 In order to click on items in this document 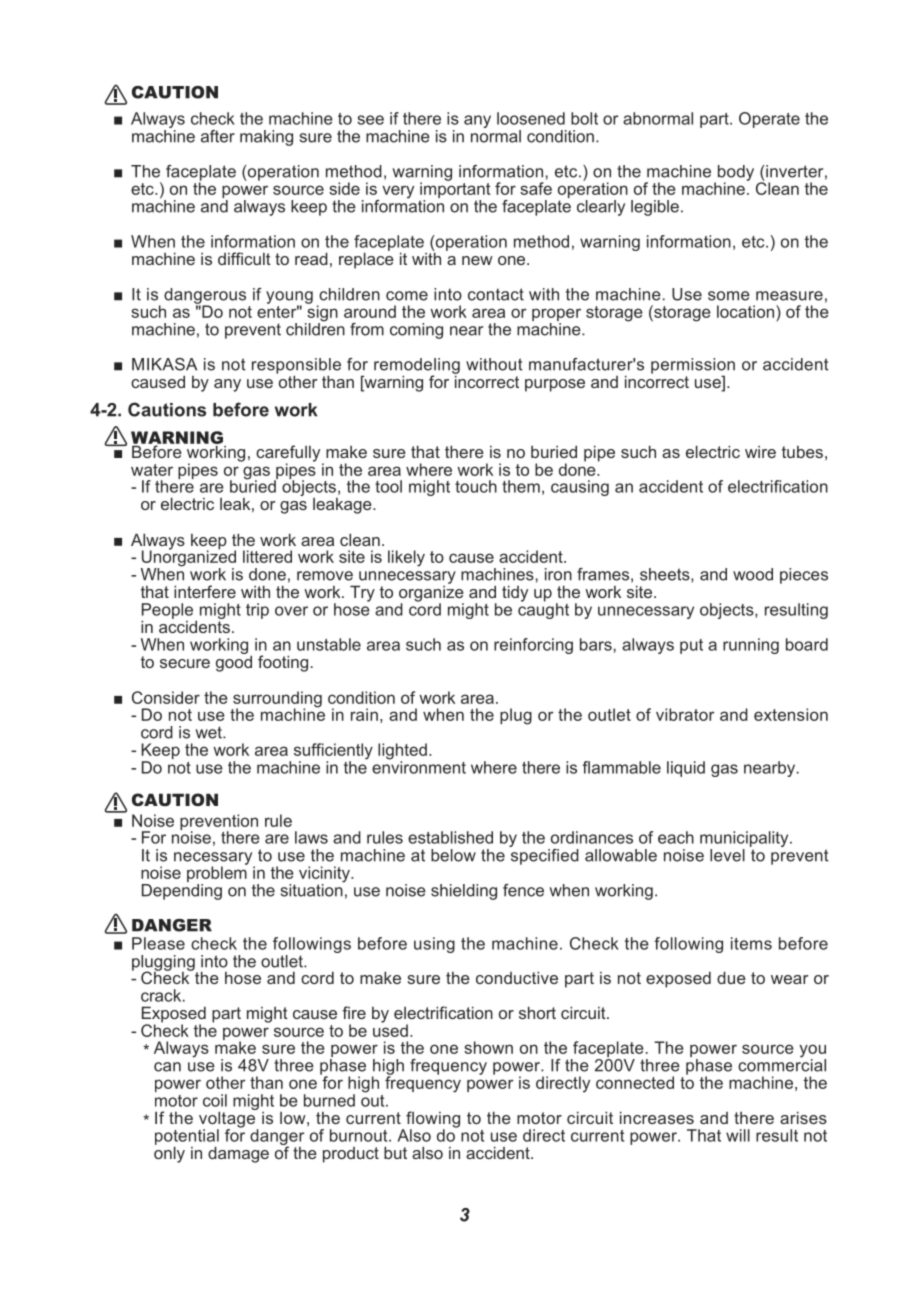, I will do `click(751, 943)`.
